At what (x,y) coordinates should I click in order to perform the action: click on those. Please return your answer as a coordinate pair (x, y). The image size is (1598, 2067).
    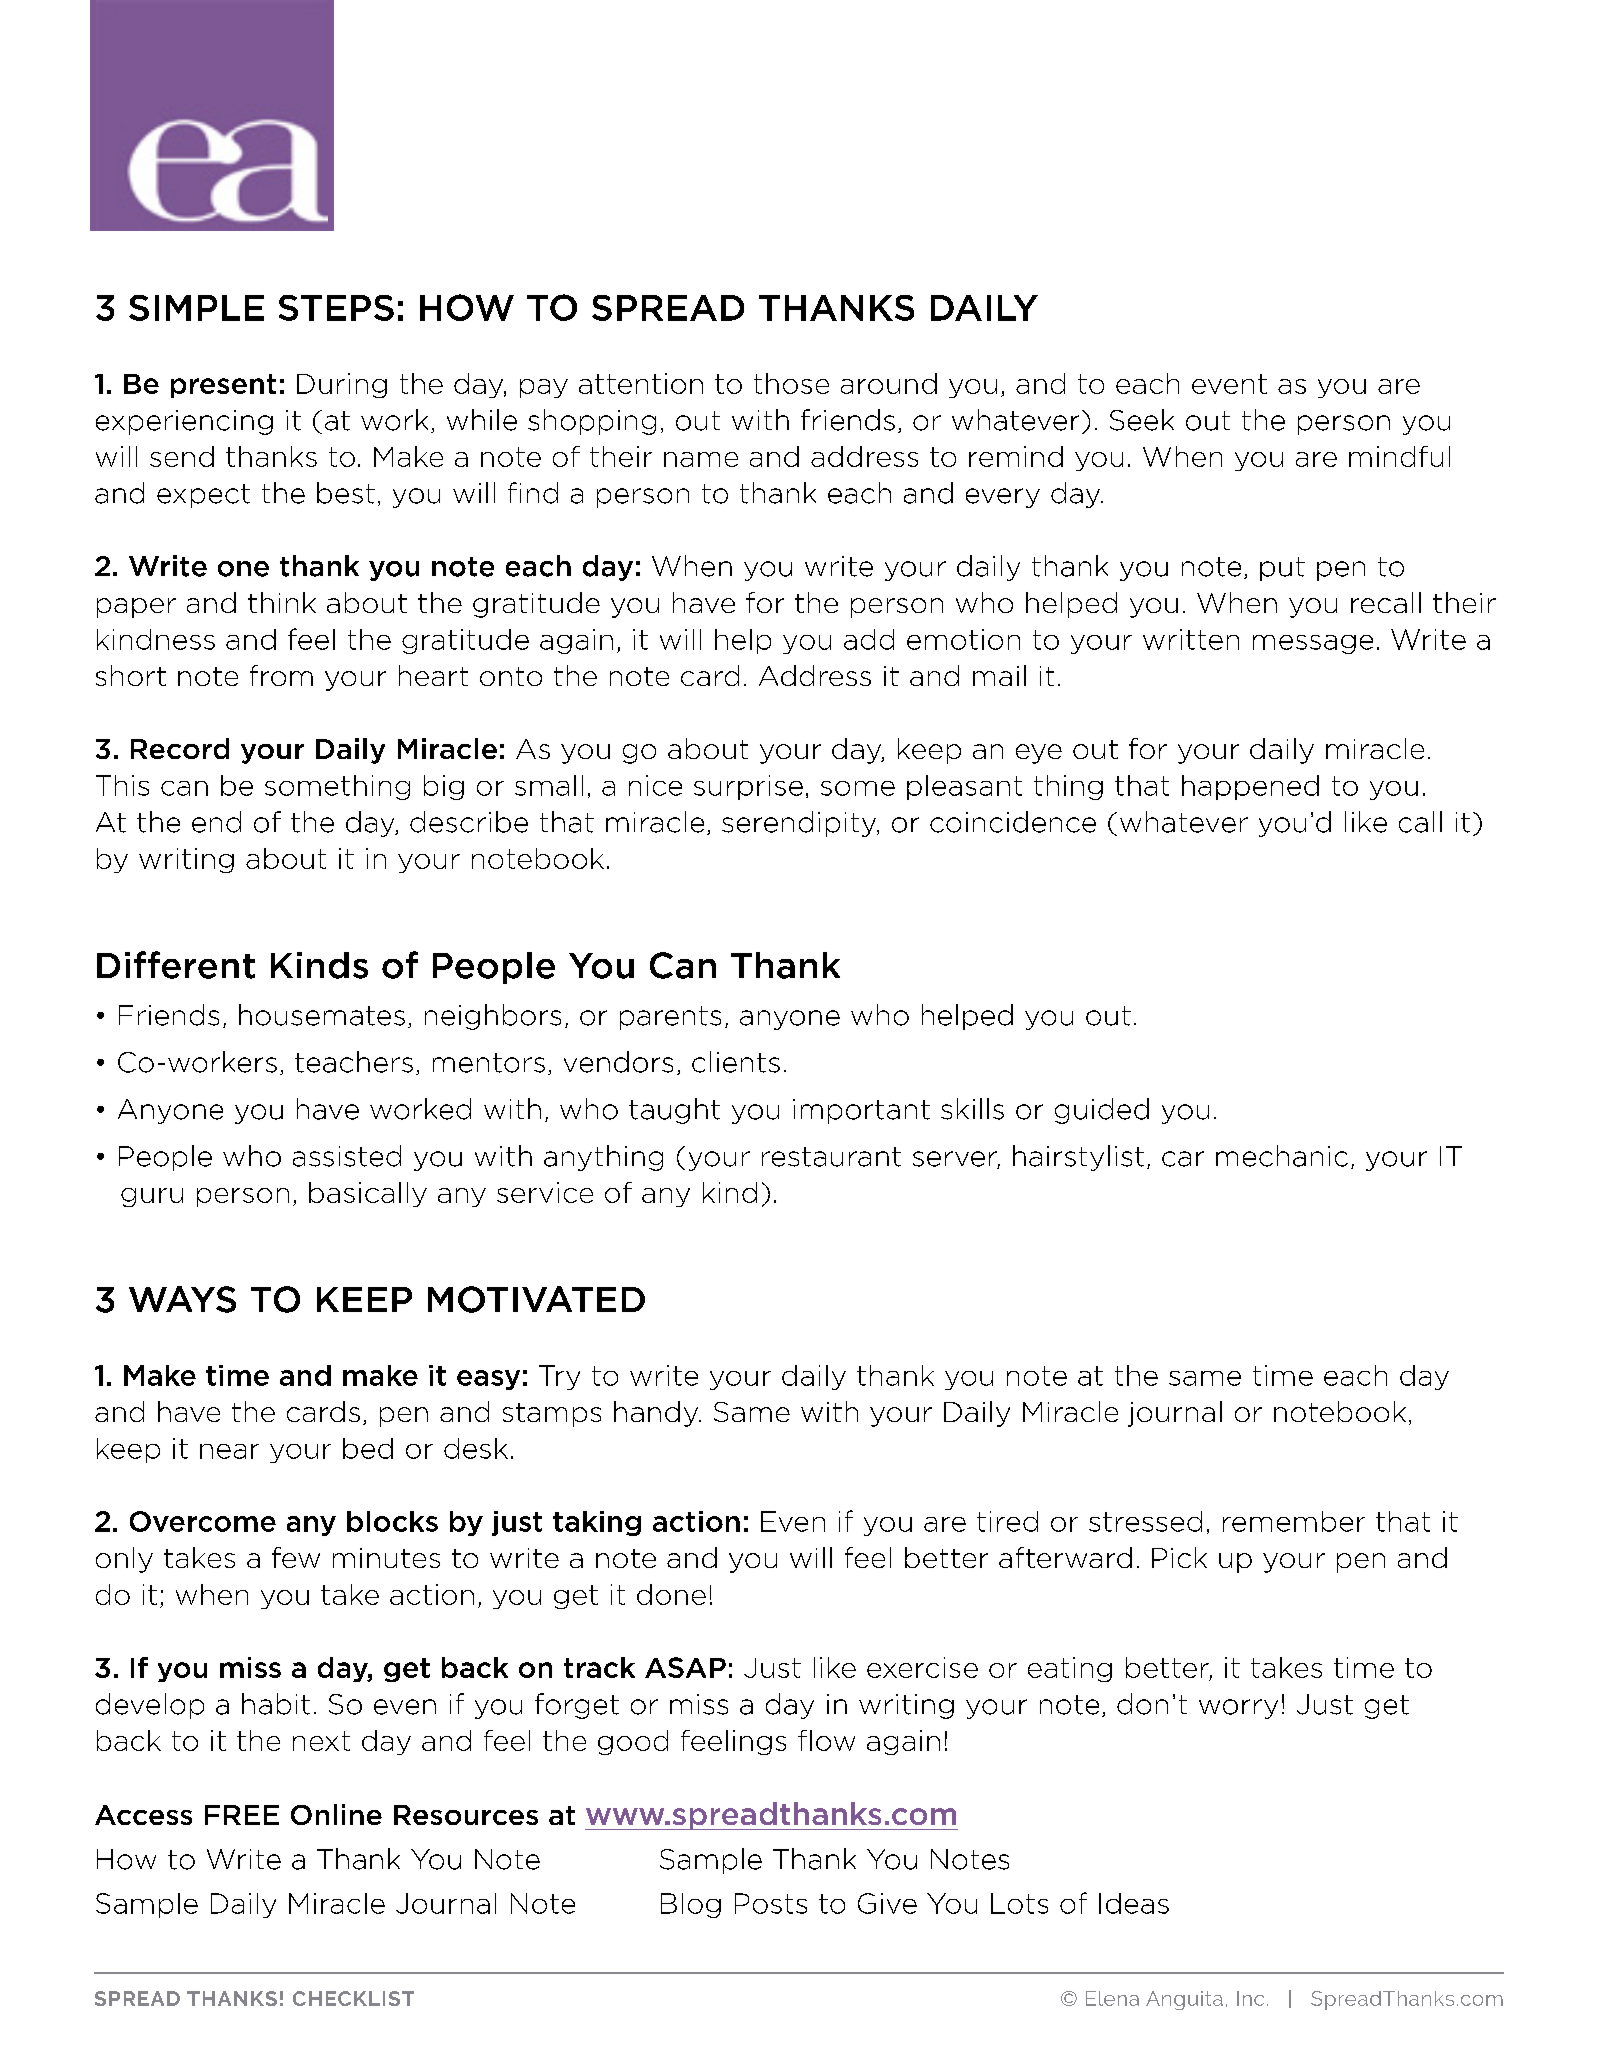
    Looking at the image, I should click on (791, 383).
